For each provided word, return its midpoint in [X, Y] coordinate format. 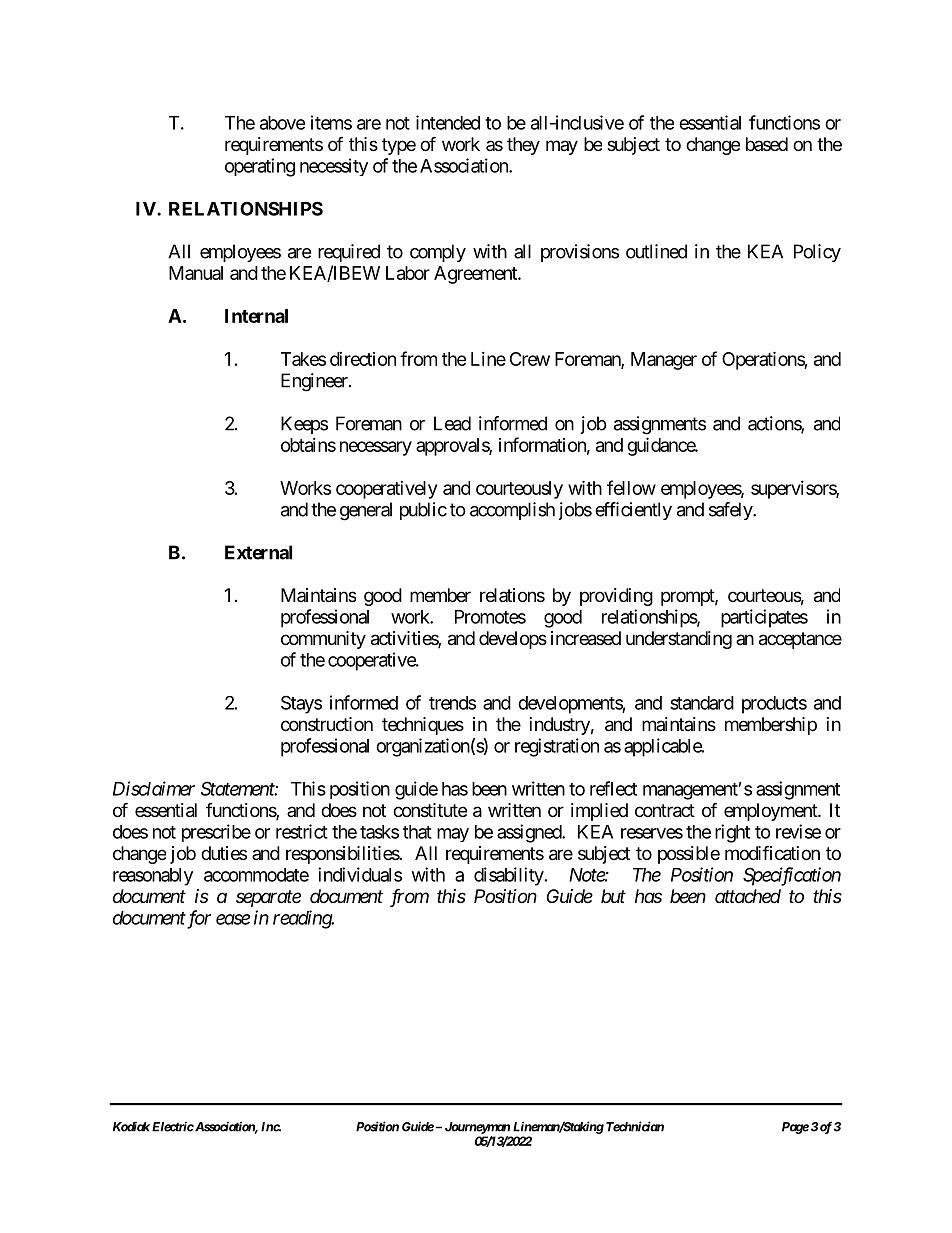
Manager [664, 361]
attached [748, 896]
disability [509, 876]
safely [731, 511]
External [258, 552]
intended [448, 122]
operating [260, 167]
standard [702, 703]
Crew [530, 359]
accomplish [512, 511]
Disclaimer [154, 788]
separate [268, 898]
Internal [256, 316]
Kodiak [131, 1127]
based [767, 144]
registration [557, 747]
